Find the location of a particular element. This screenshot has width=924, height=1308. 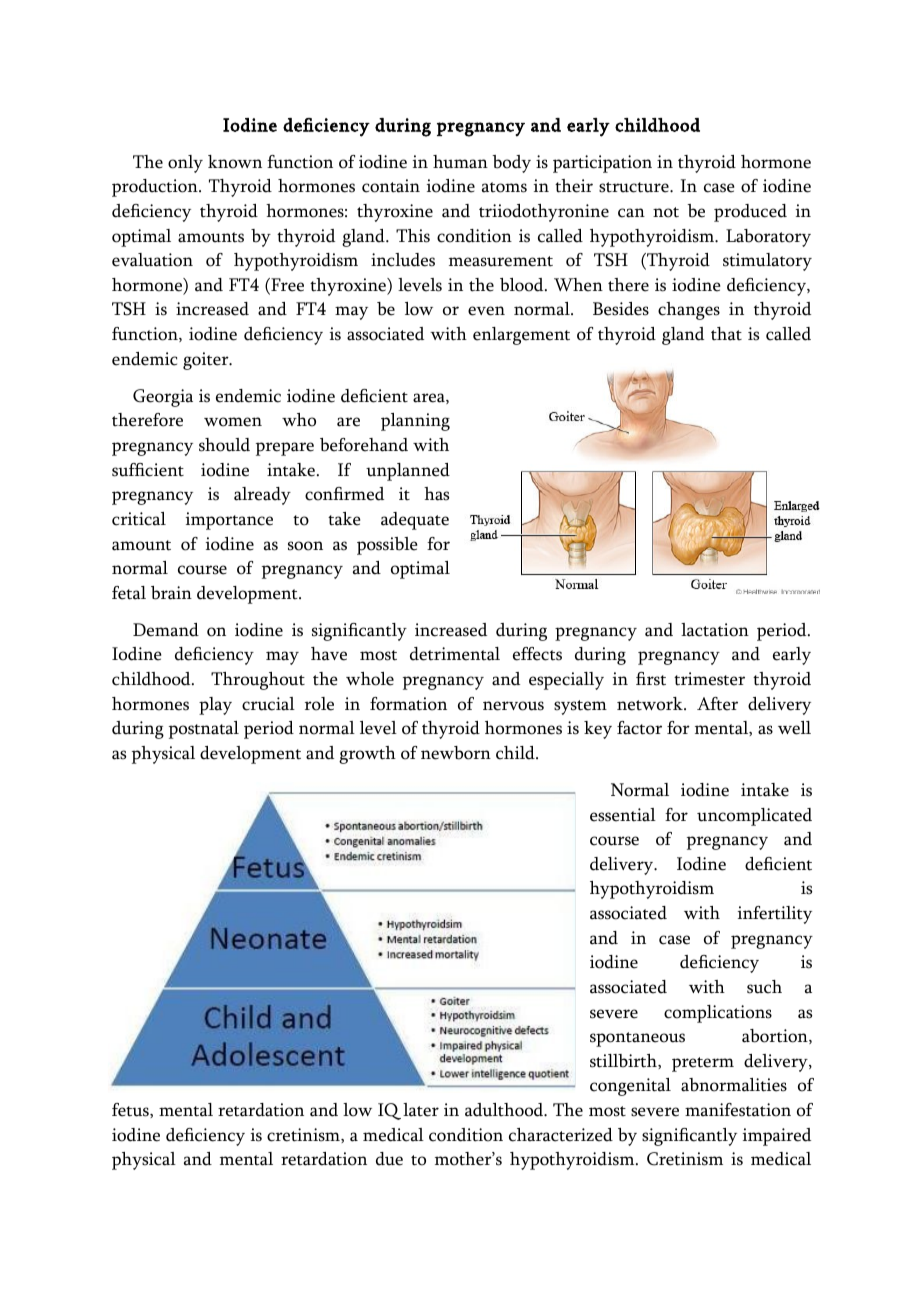

women is located at coordinates (233, 422).
